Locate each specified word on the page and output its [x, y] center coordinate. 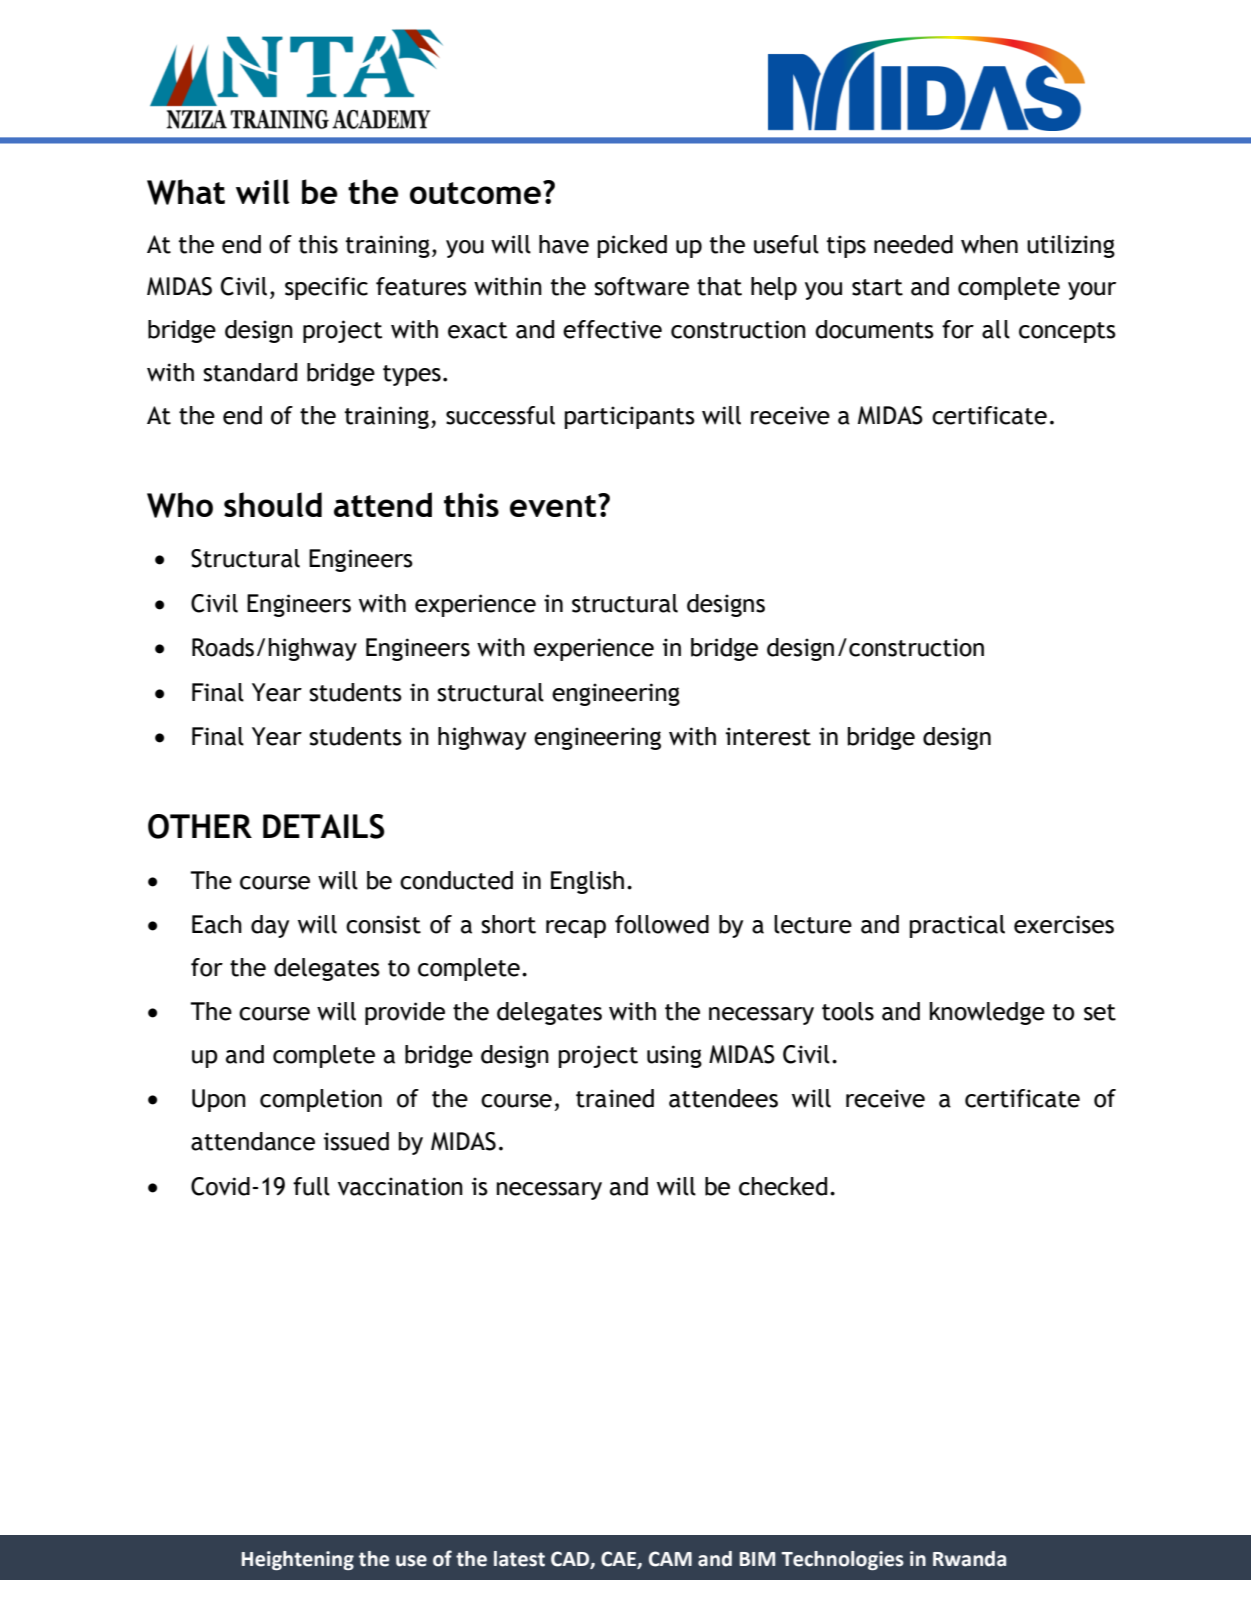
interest [768, 736]
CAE [618, 1559]
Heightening [298, 1560]
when [989, 244]
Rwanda [969, 1559]
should [273, 504]
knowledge [987, 1013]
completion [321, 1100]
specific [326, 288]
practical [957, 926]
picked [632, 246]
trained [615, 1098]
